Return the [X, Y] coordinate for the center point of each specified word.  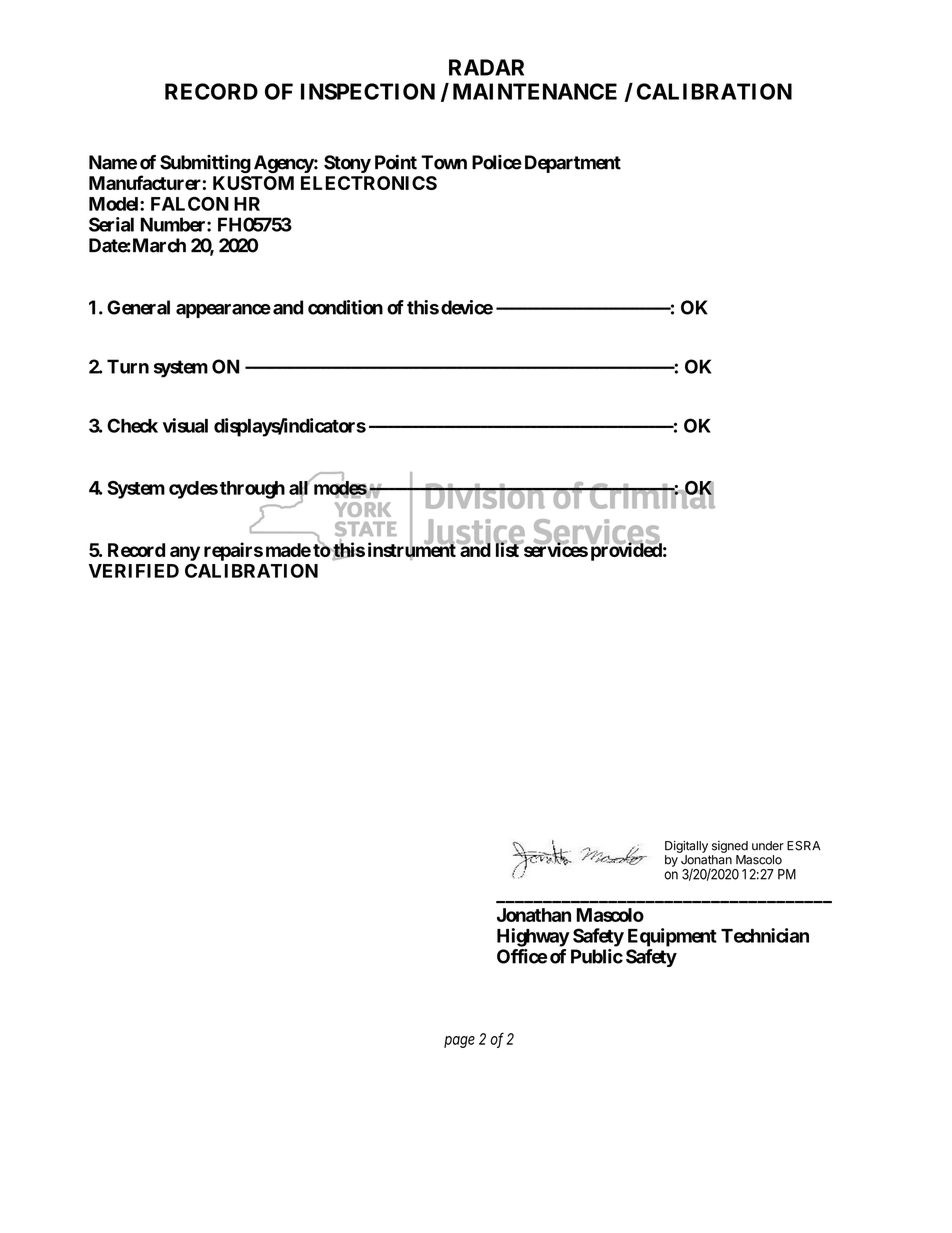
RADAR [486, 67]
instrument [413, 550]
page [459, 1042]
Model [115, 204]
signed [730, 847]
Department [573, 164]
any [185, 553]
